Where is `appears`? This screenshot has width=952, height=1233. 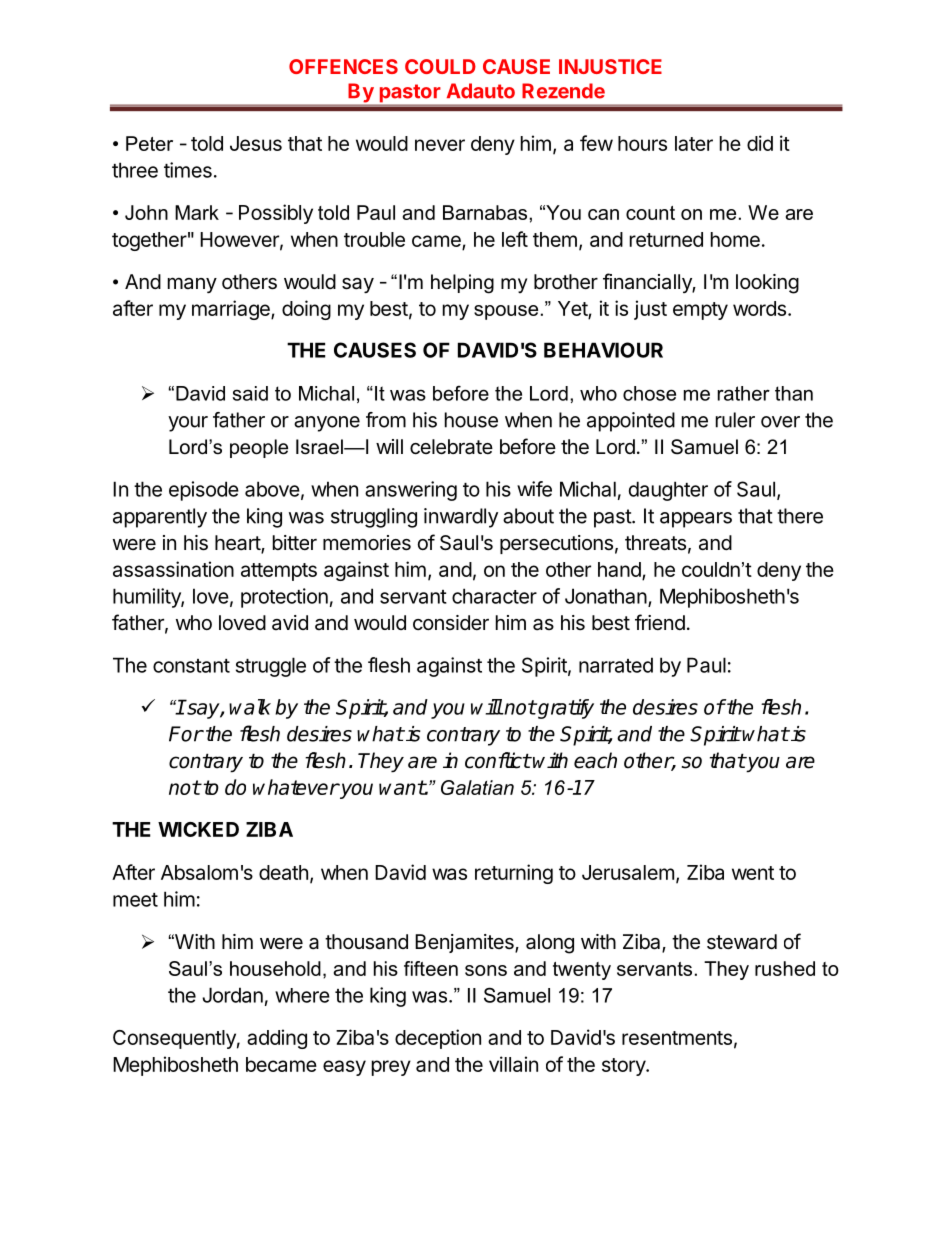 appears is located at coordinates (696, 520).
